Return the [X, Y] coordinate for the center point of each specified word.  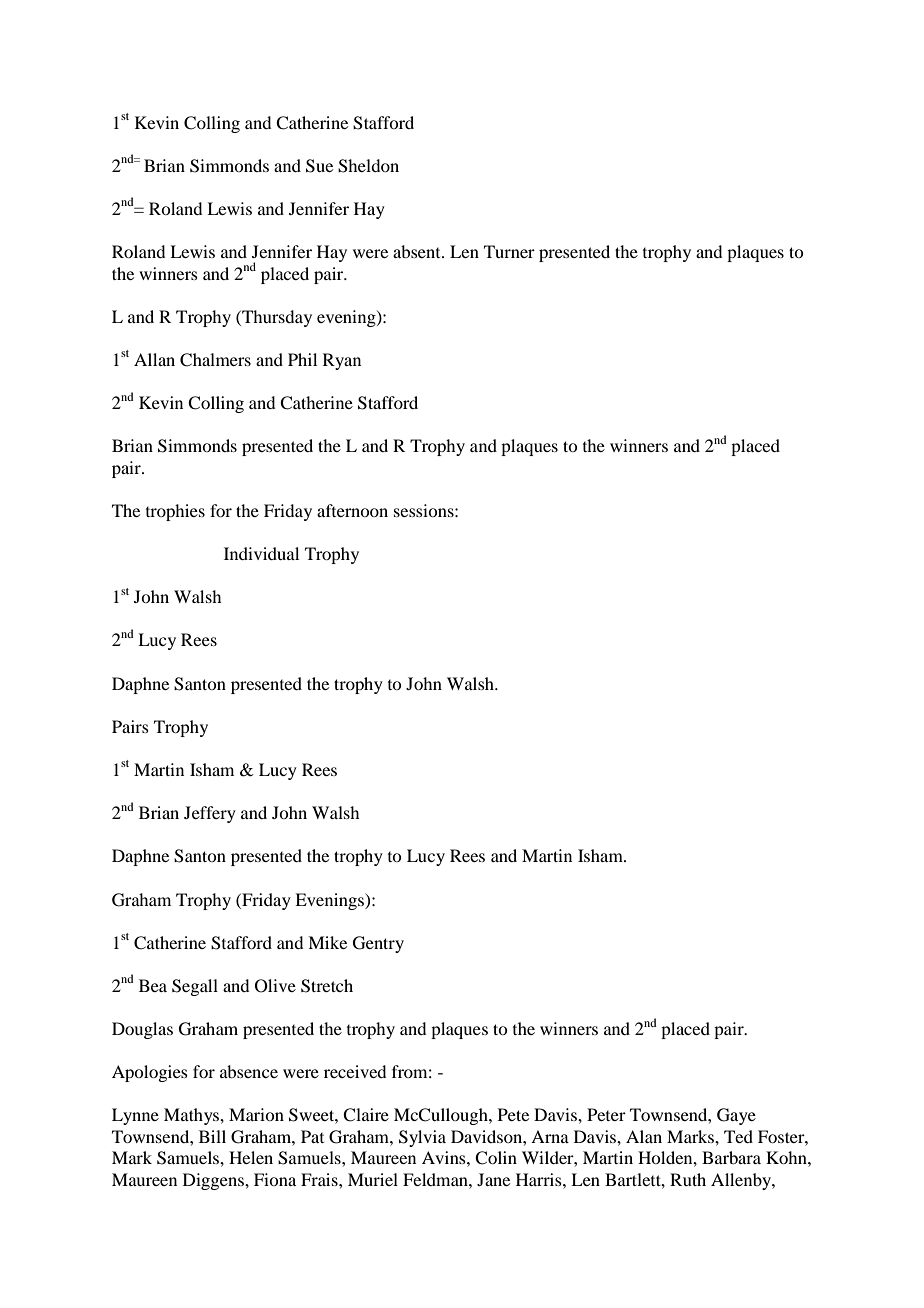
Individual [261, 553]
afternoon [352, 510]
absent [418, 251]
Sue [319, 166]
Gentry [378, 944]
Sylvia [422, 1138]
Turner [509, 251]
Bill [212, 1136]
